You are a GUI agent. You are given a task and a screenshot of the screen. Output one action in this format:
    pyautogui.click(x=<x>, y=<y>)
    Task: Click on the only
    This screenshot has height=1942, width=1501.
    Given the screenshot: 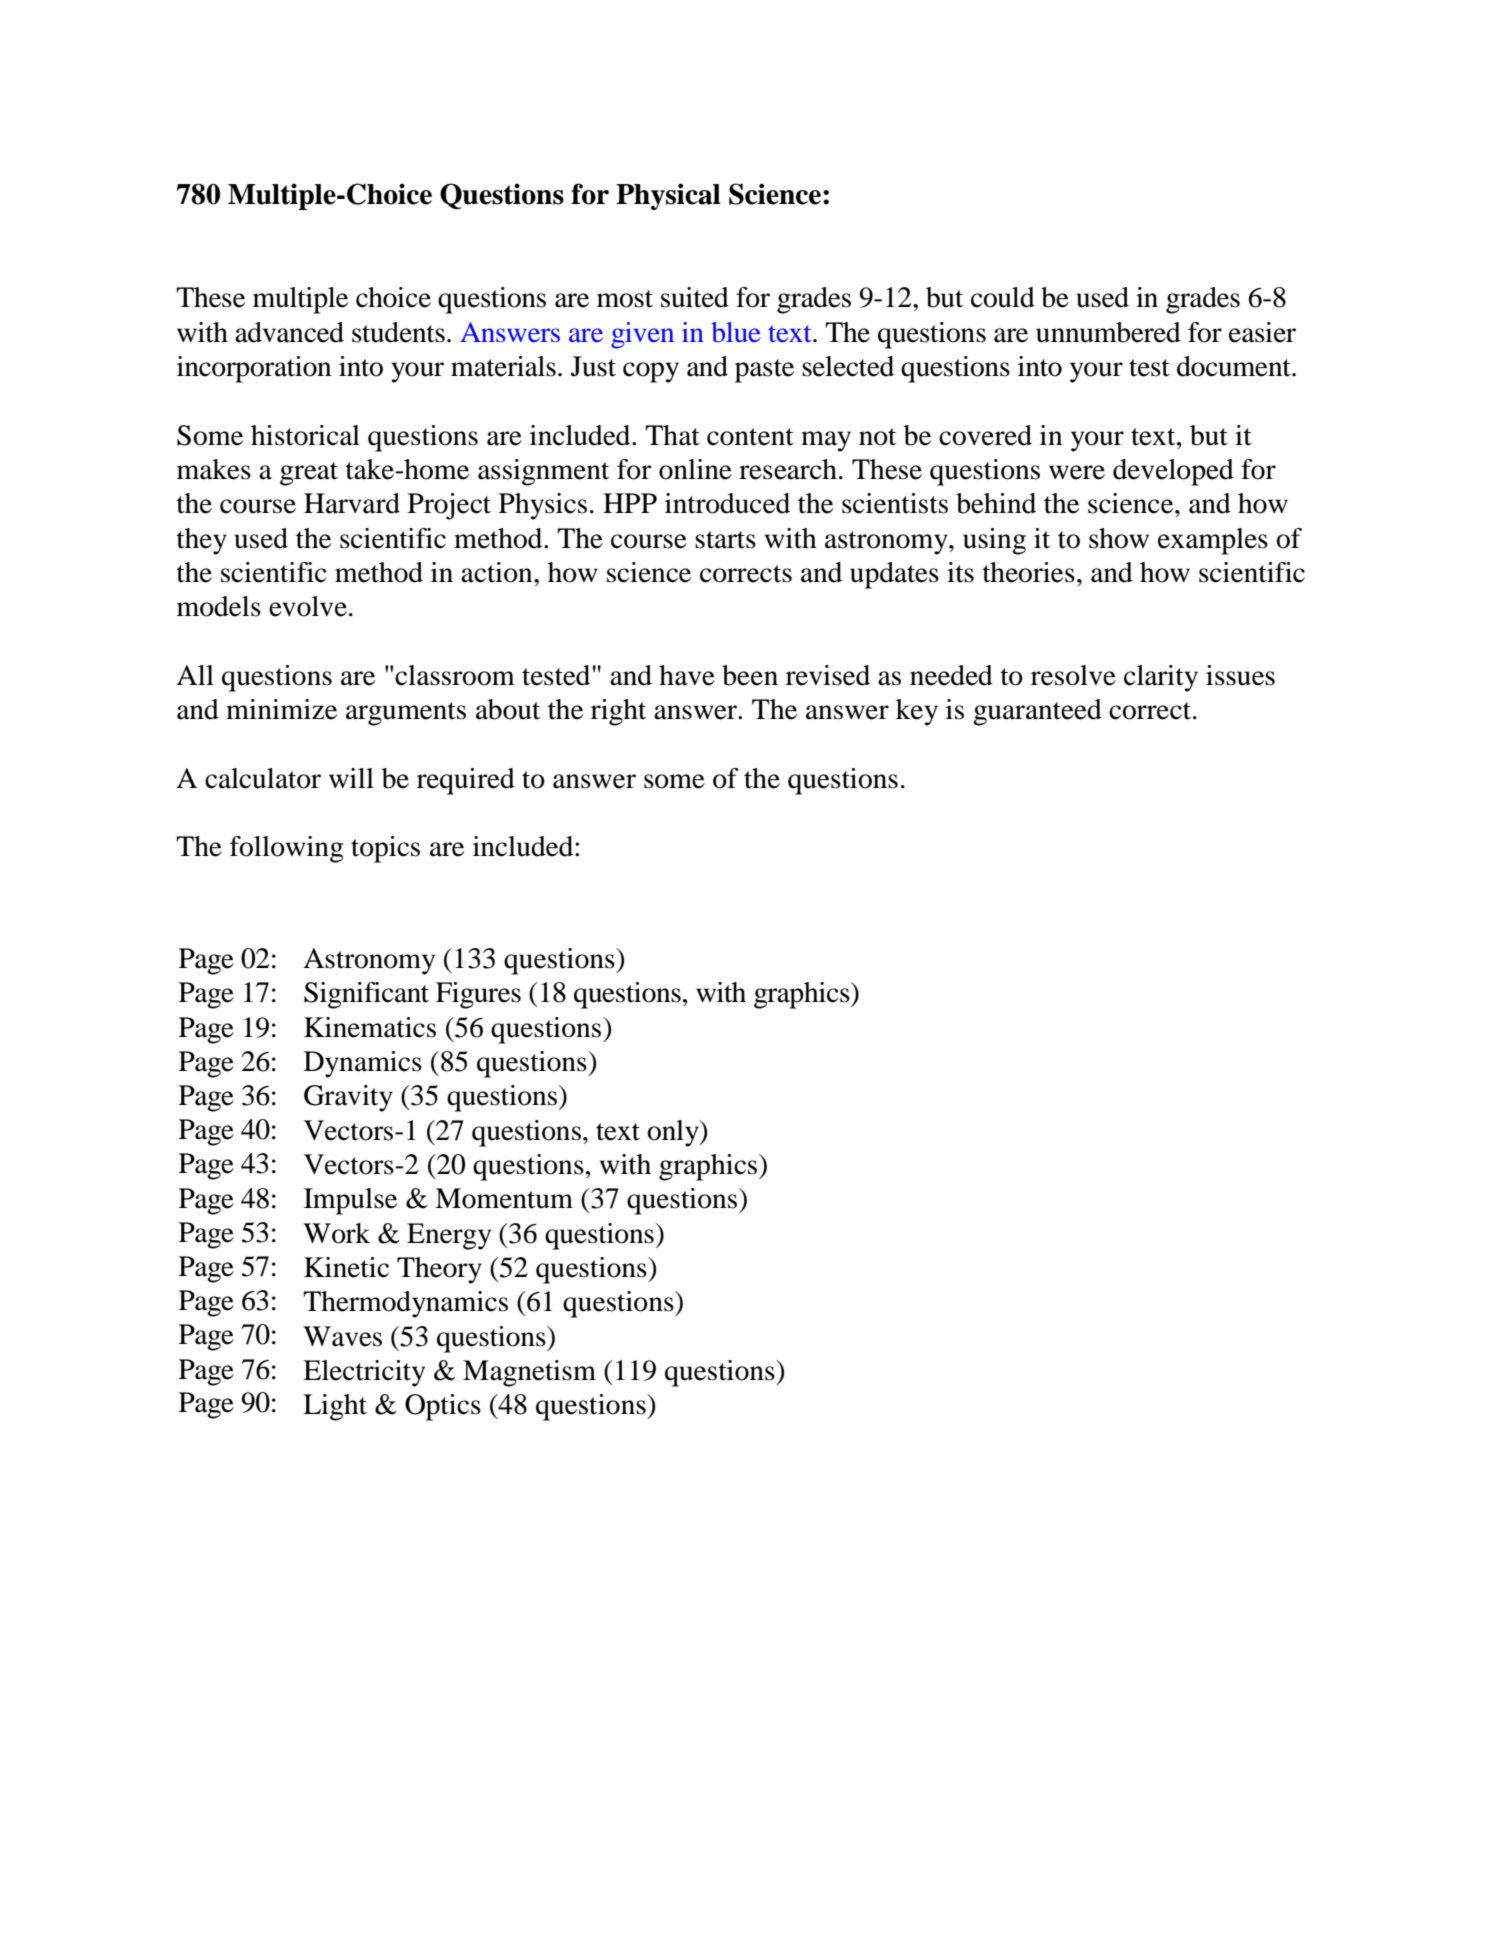 What is the action you would take?
    pyautogui.click(x=674, y=1133)
